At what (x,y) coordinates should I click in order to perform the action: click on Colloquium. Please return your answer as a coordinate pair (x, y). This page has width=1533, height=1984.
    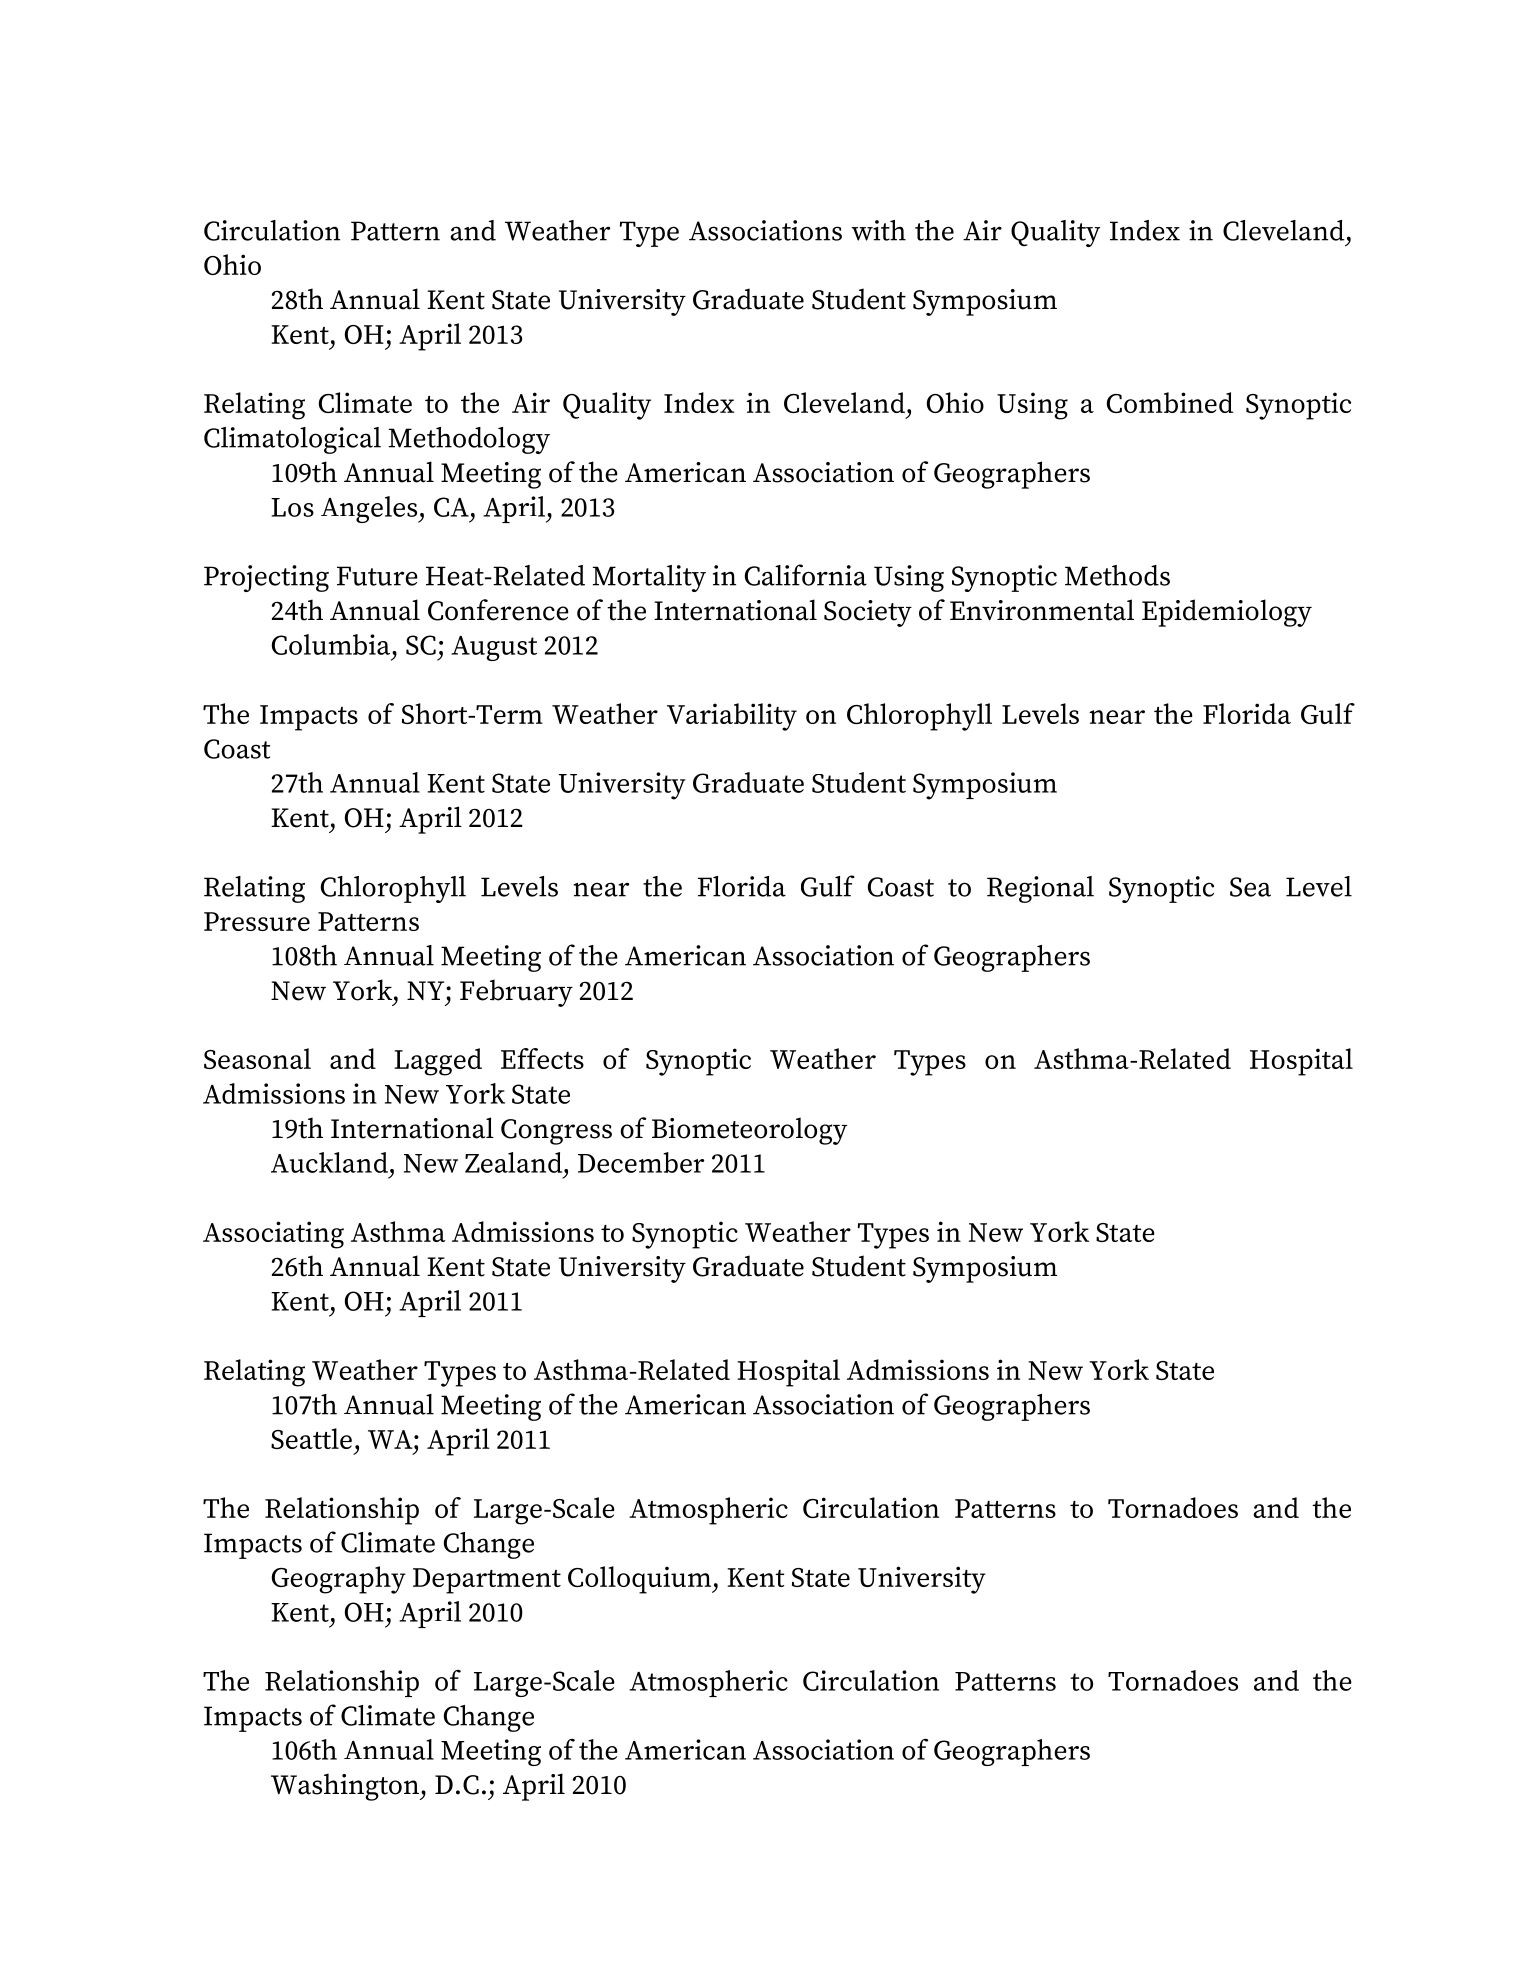
    Looking at the image, I should click on (640, 1580).
